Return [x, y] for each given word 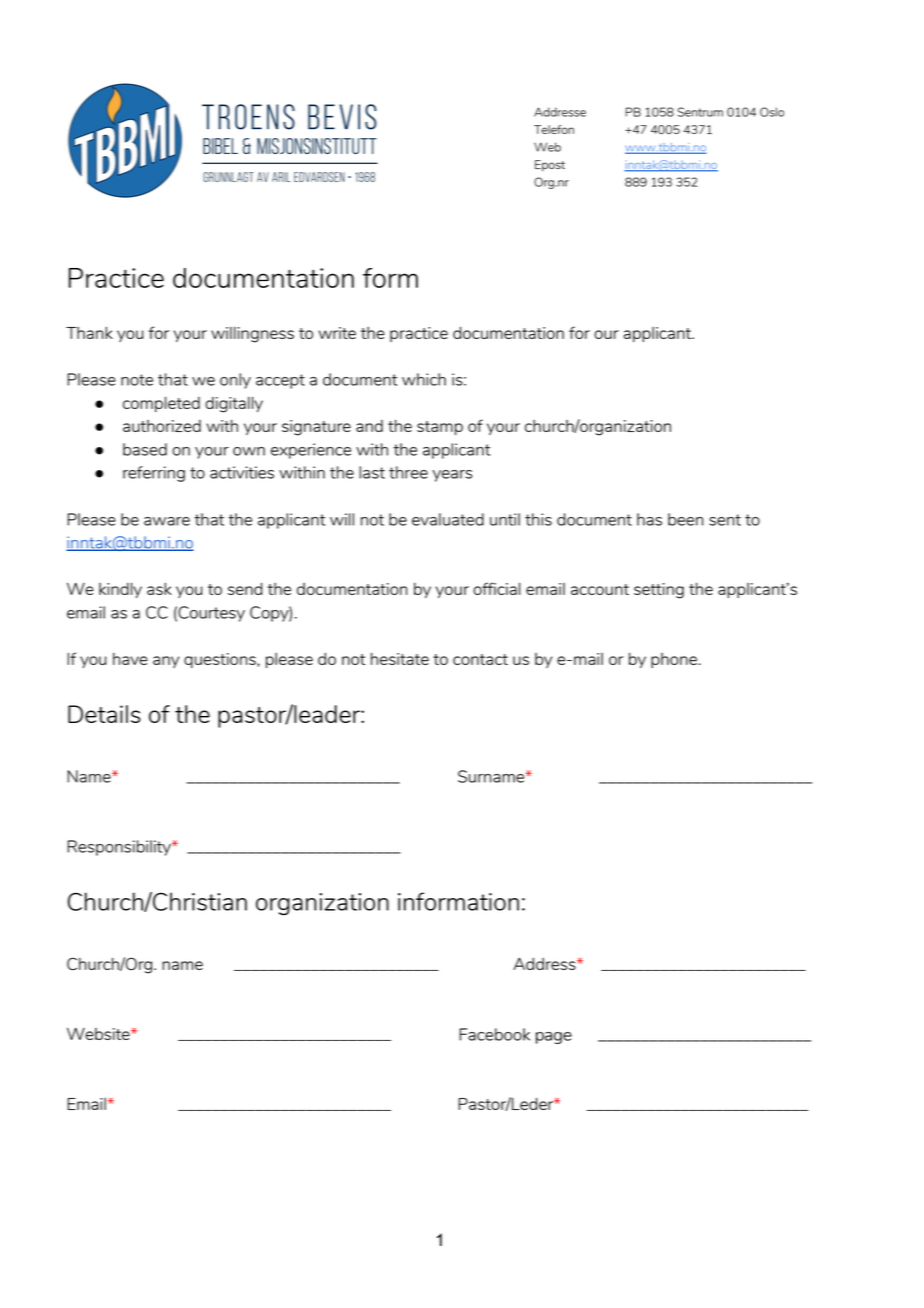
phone [675, 660]
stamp [440, 428]
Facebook [494, 1034]
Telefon [554, 129]
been [685, 519]
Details [104, 714]
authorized [162, 426]
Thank [89, 333]
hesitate [400, 658]
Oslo [772, 112]
